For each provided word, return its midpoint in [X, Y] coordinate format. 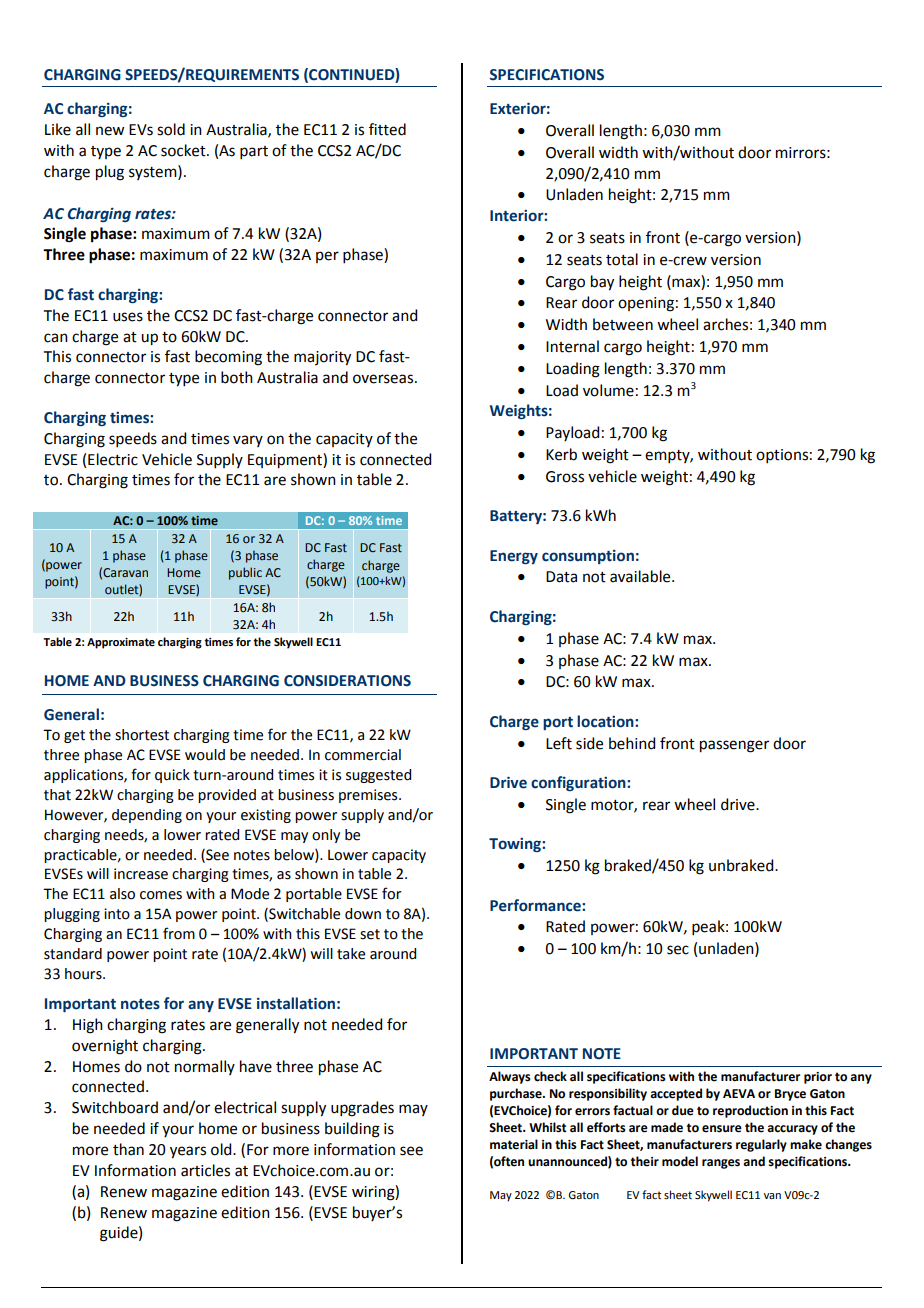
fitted [387, 129]
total [622, 259]
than [128, 1149]
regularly [761, 1145]
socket [184, 150]
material [514, 1144]
